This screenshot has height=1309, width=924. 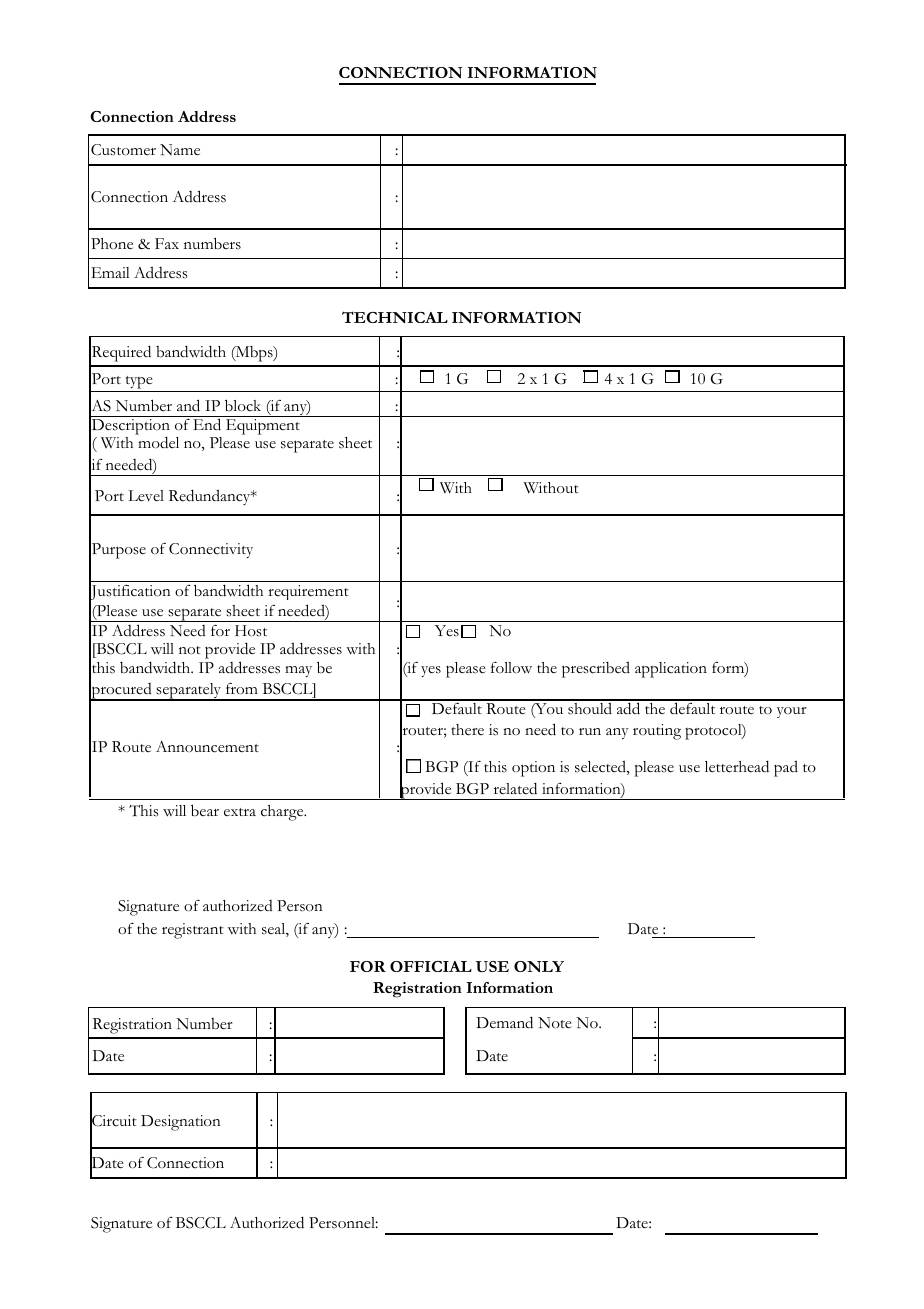 What do you see at coordinates (671, 670) in the screenshot?
I see `application` at bounding box center [671, 670].
